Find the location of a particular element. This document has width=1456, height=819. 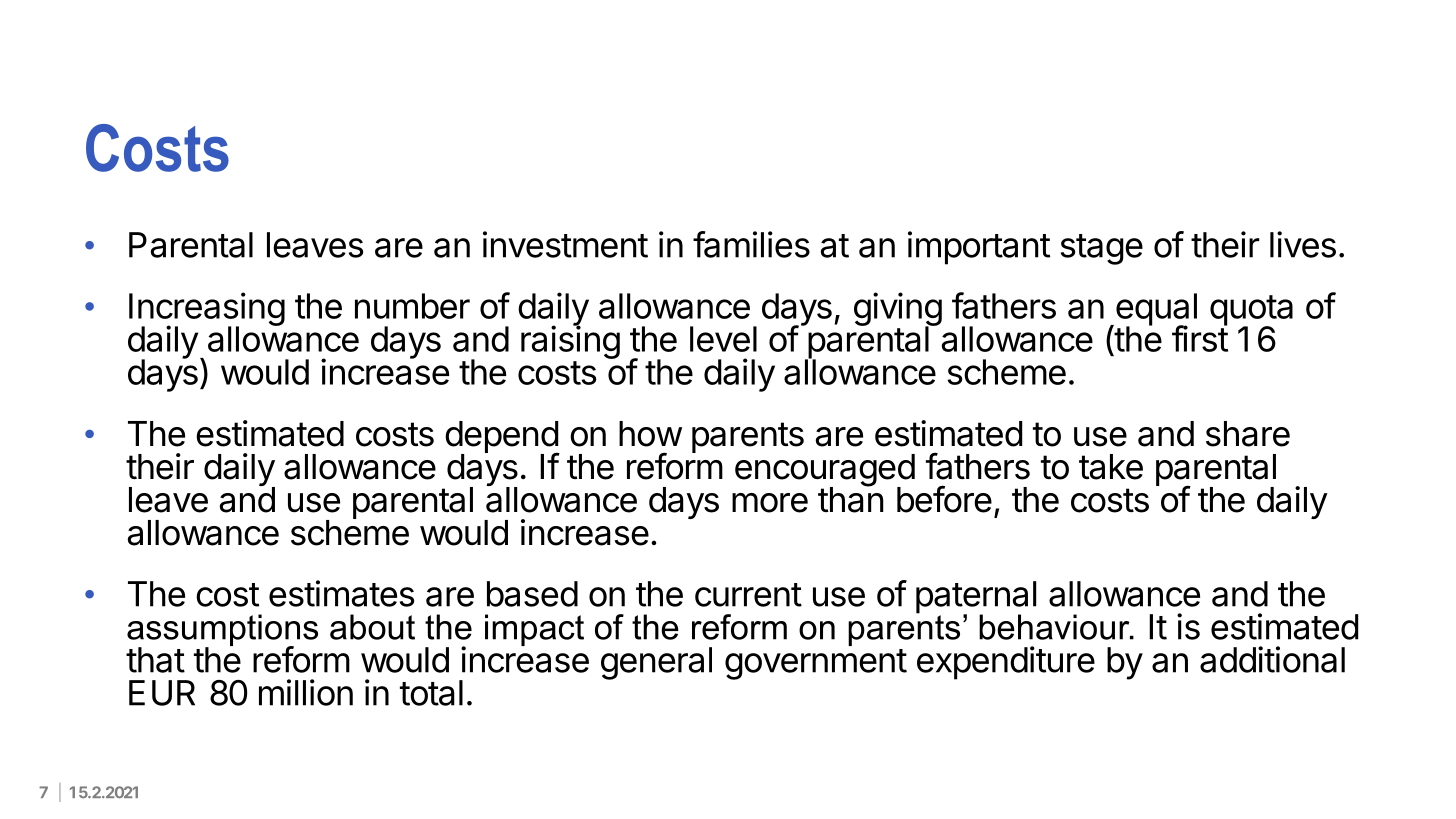

encouraged is located at coordinates (825, 471).
